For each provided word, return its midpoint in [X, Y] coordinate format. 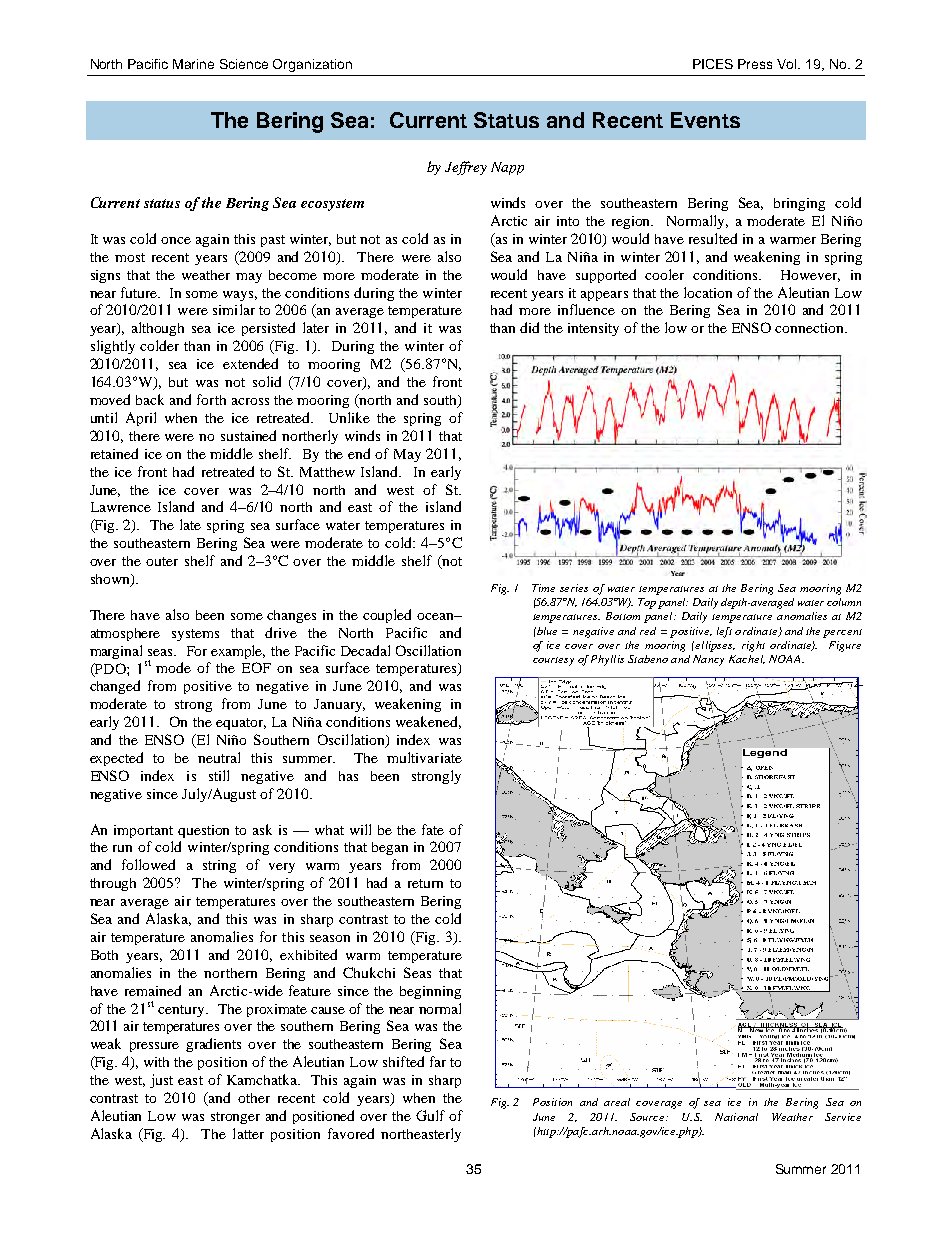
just [161, 1081]
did [529, 327]
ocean [436, 616]
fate [433, 829]
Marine [193, 64]
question [203, 831]
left [724, 632]
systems [195, 635]
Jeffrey [466, 168]
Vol [788, 64]
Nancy [708, 660]
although [158, 329]
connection [811, 328]
